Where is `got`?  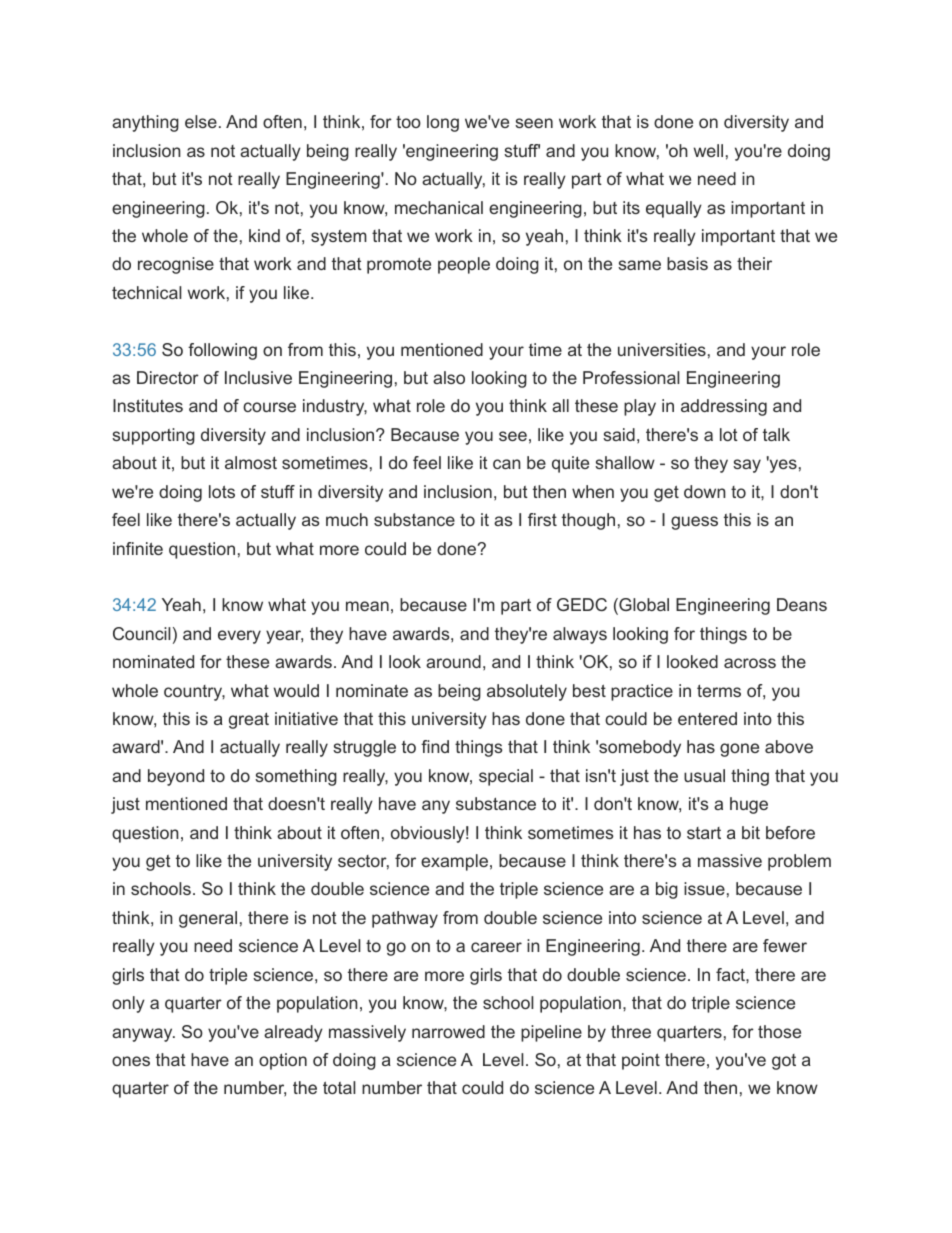
got is located at coordinates (784, 1062).
